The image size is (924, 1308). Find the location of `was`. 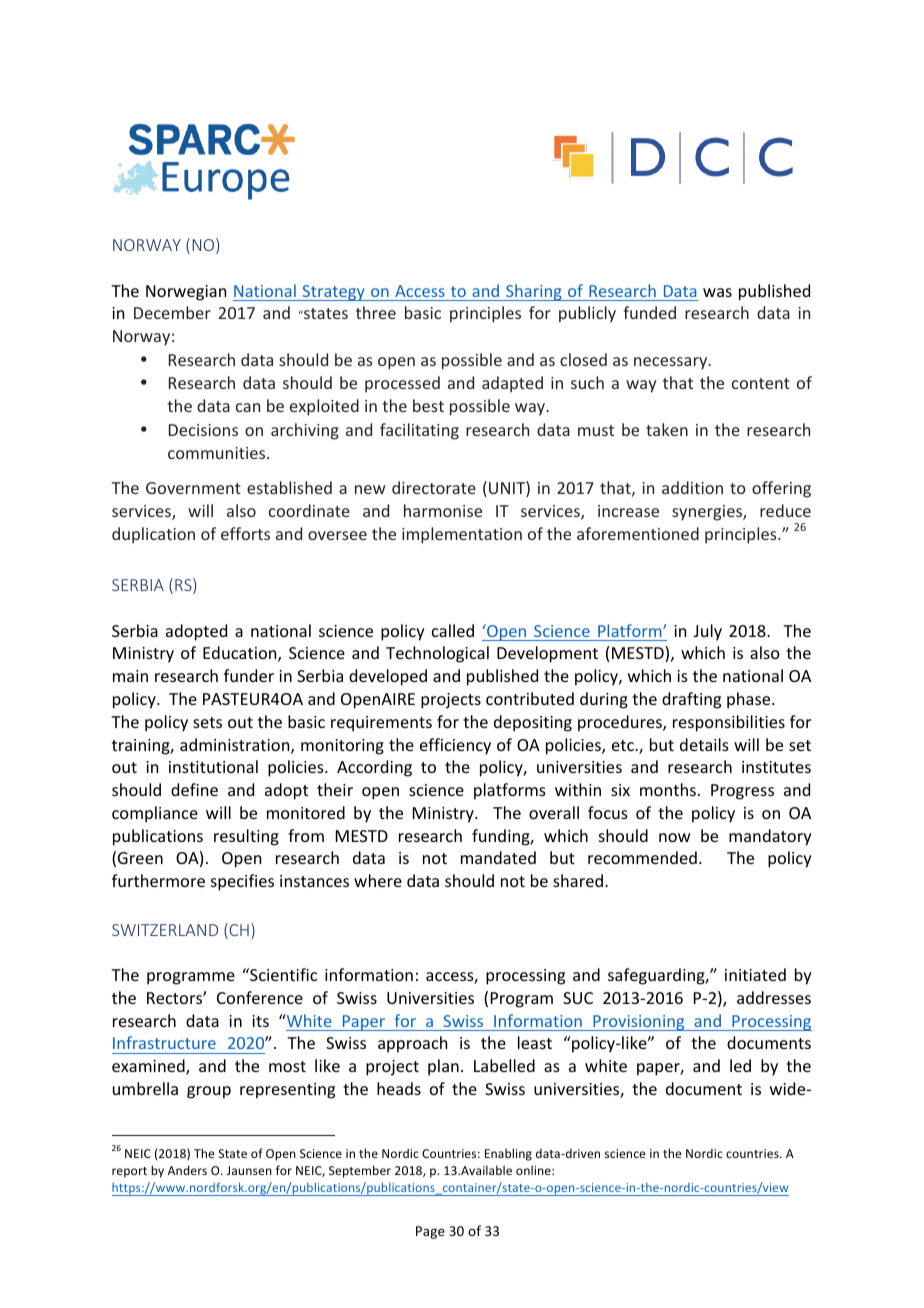

was is located at coordinates (717, 292).
